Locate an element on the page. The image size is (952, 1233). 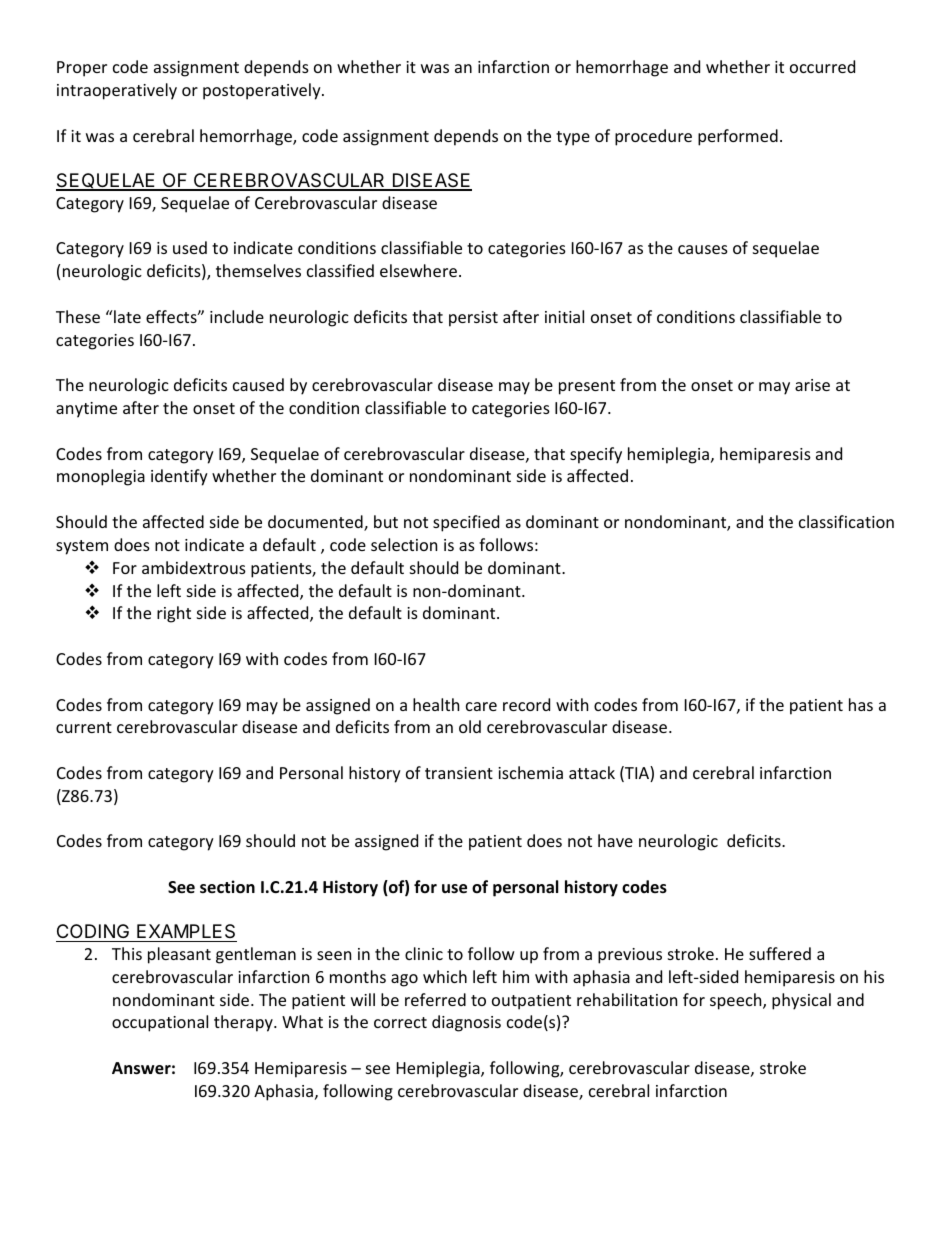
current is located at coordinates (84, 727).
